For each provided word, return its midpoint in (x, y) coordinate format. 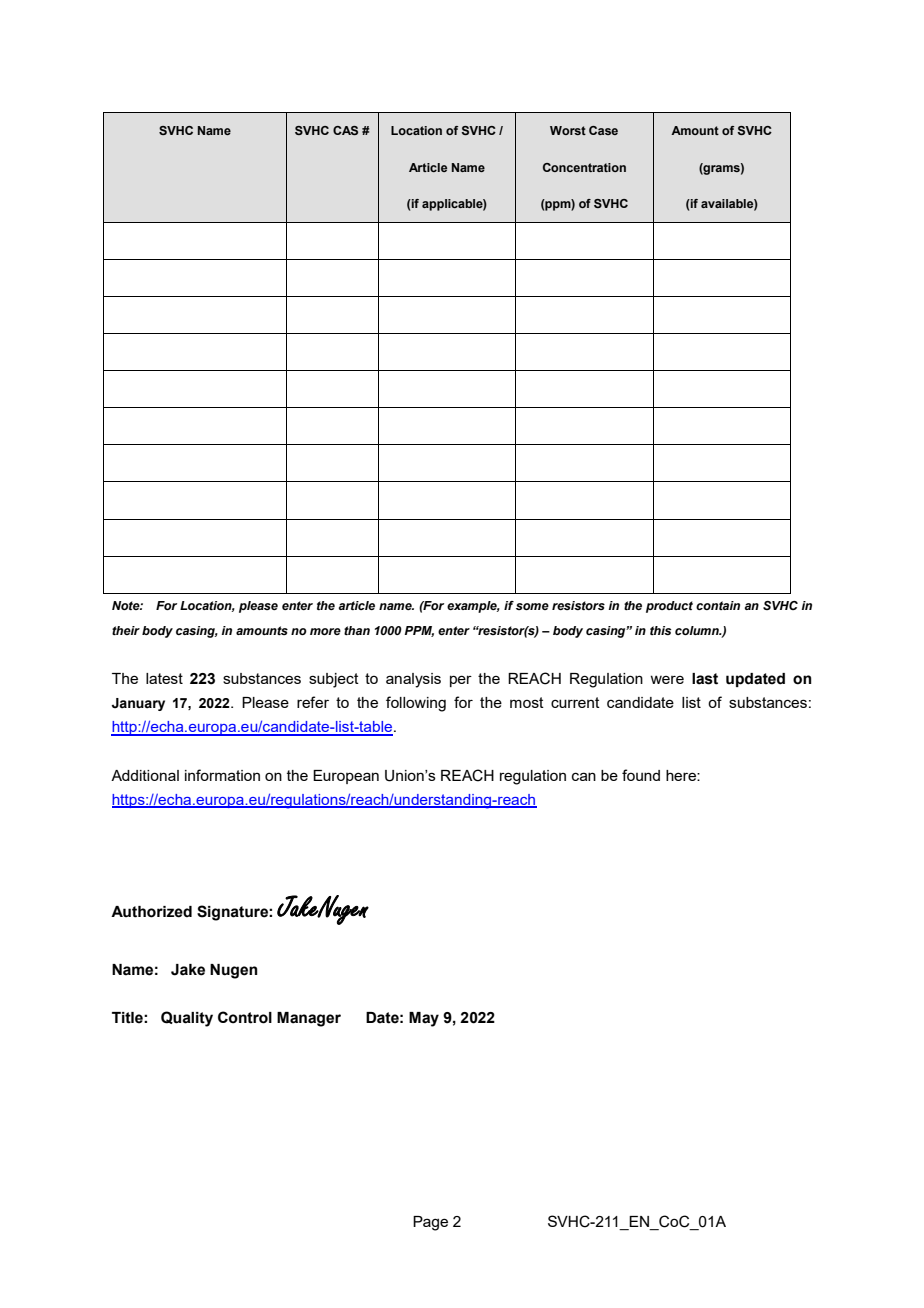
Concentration (584, 167)
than (357, 630)
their (126, 630)
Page (430, 1223)
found (641, 775)
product (669, 607)
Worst (568, 130)
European (346, 777)
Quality (187, 1019)
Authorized (151, 912)
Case (603, 130)
